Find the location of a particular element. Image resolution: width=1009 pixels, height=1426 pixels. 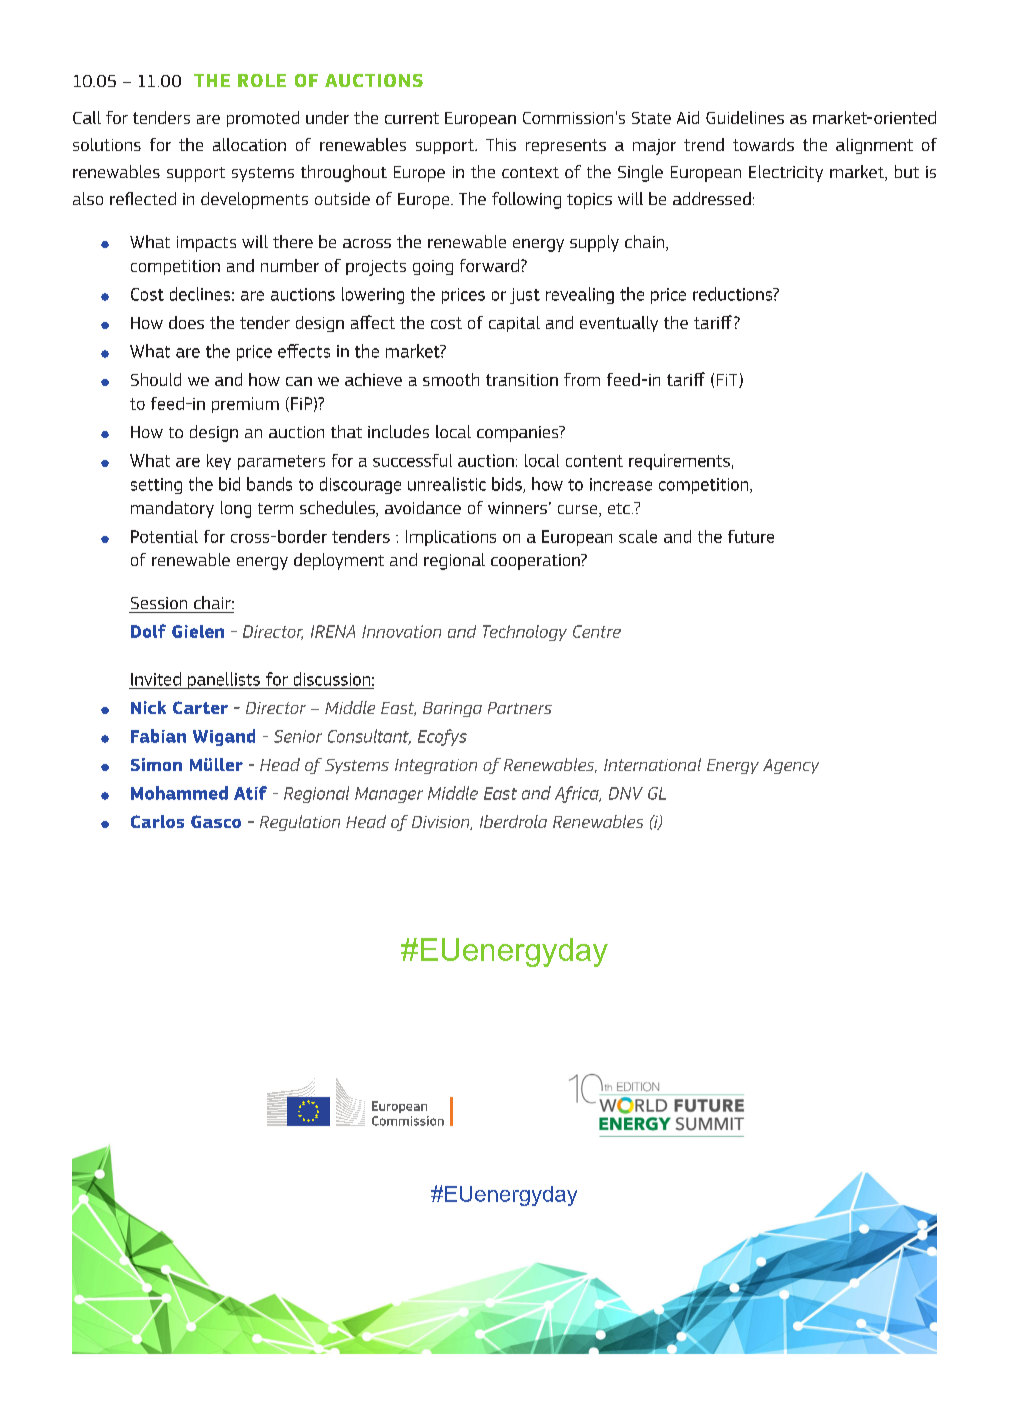

does is located at coordinates (186, 322).
